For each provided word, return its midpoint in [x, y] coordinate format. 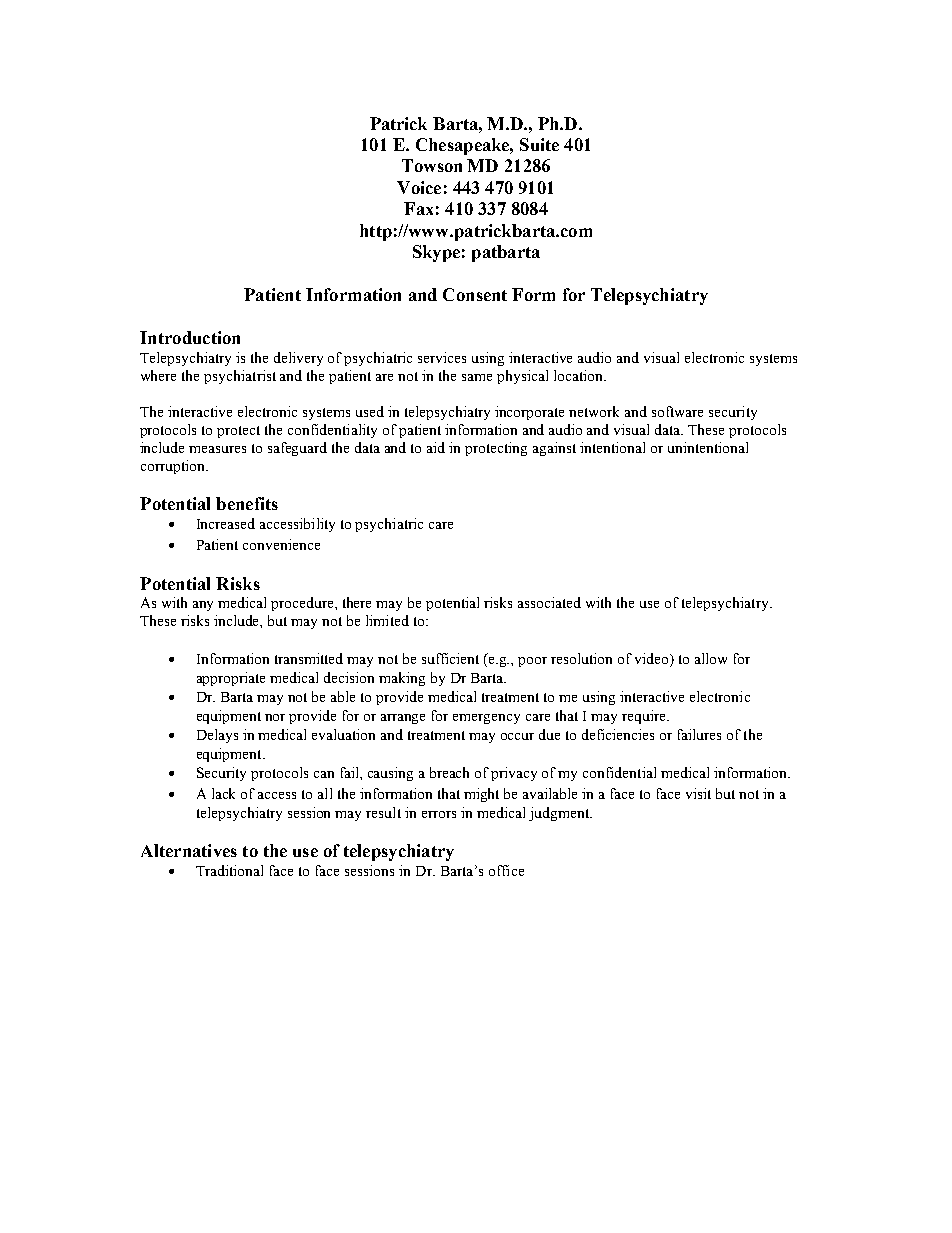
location [579, 375]
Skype [436, 253]
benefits [247, 503]
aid [436, 447]
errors [439, 814]
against [554, 449]
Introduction [190, 337]
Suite [539, 144]
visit [698, 793]
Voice [419, 187]
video [653, 658]
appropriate [231, 679]
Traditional [229, 870]
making [402, 679]
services [442, 357]
